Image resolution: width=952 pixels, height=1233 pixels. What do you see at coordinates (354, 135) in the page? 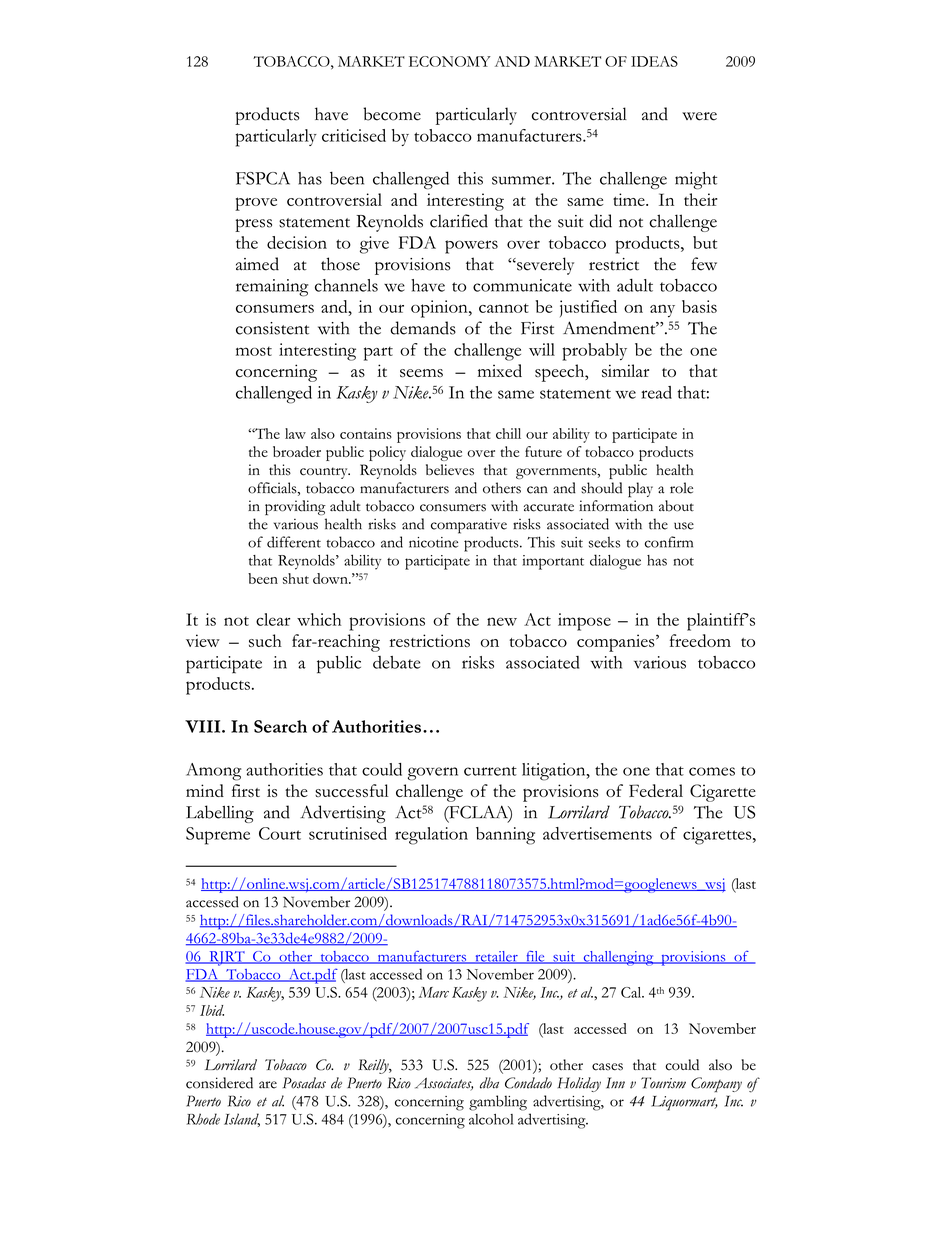
I see `criticised` at bounding box center [354, 135].
